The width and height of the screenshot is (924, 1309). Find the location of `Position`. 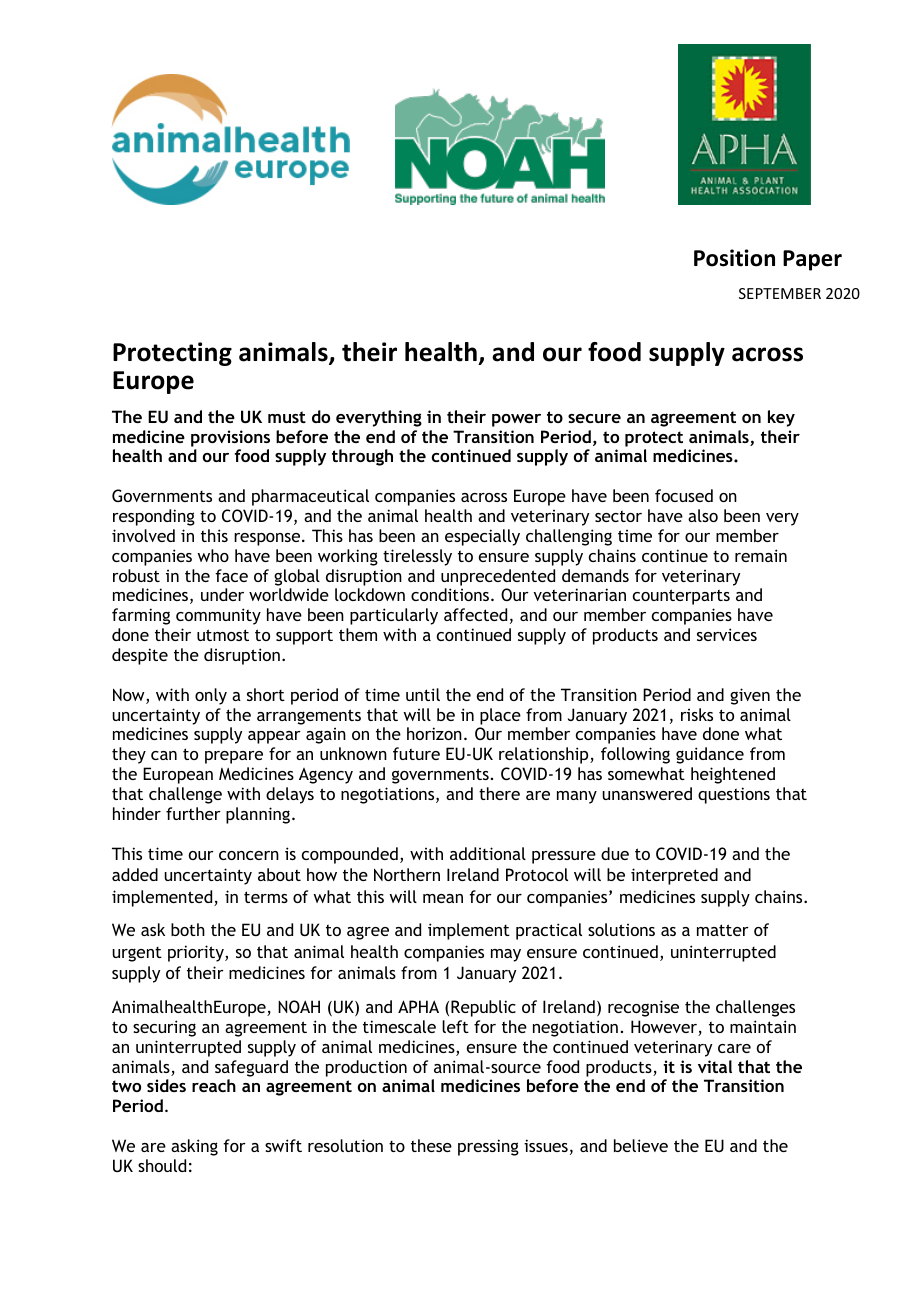

Position is located at coordinates (734, 258).
